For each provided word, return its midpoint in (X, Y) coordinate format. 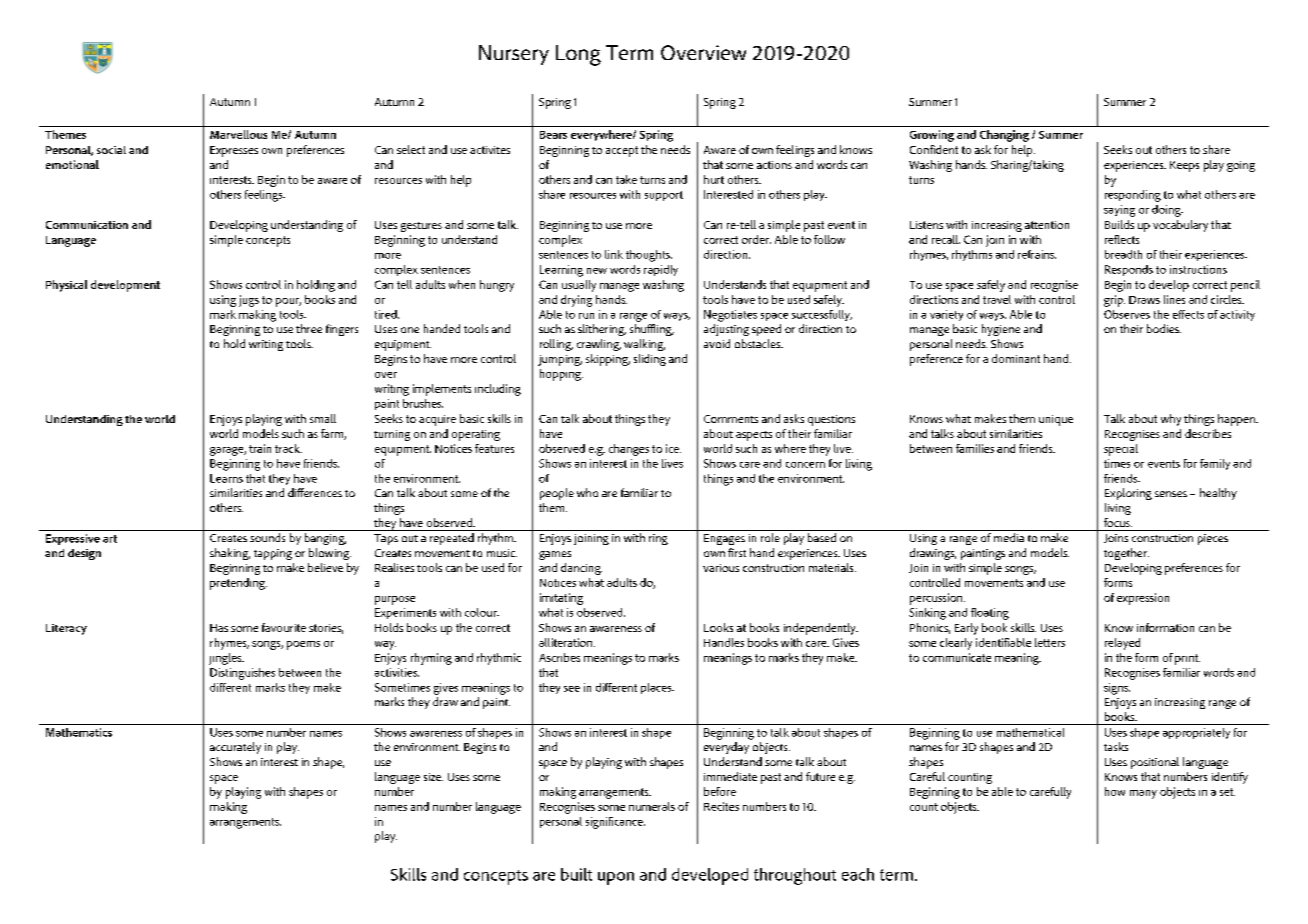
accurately (235, 748)
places (657, 688)
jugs (249, 301)
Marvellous (238, 134)
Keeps (1184, 166)
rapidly (661, 270)
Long (578, 55)
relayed (1122, 644)
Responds (1129, 270)
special (1121, 450)
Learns (226, 478)
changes (629, 450)
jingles (226, 659)
